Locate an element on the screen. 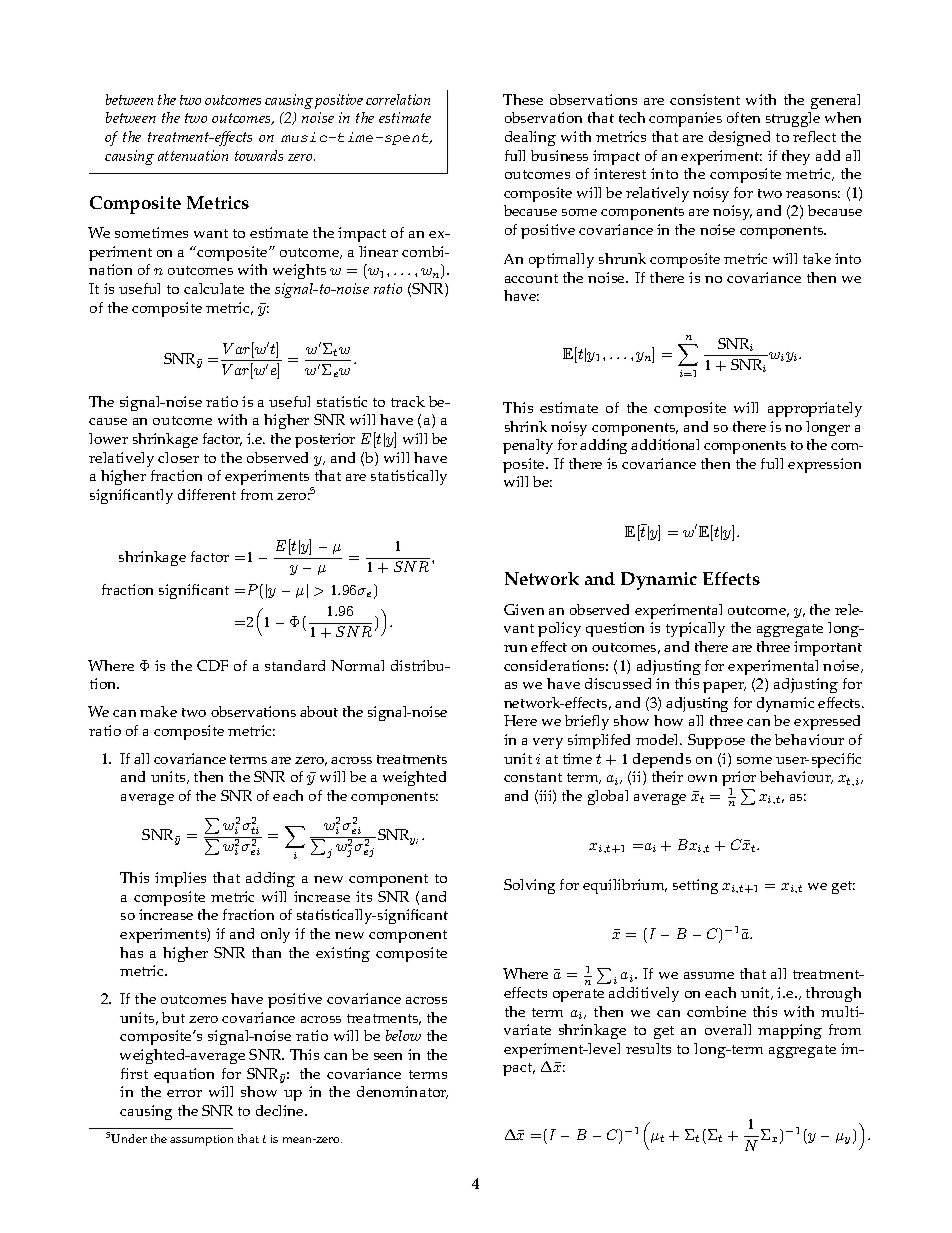 This screenshot has height=1233, width=952. towards is located at coordinates (259, 155).
